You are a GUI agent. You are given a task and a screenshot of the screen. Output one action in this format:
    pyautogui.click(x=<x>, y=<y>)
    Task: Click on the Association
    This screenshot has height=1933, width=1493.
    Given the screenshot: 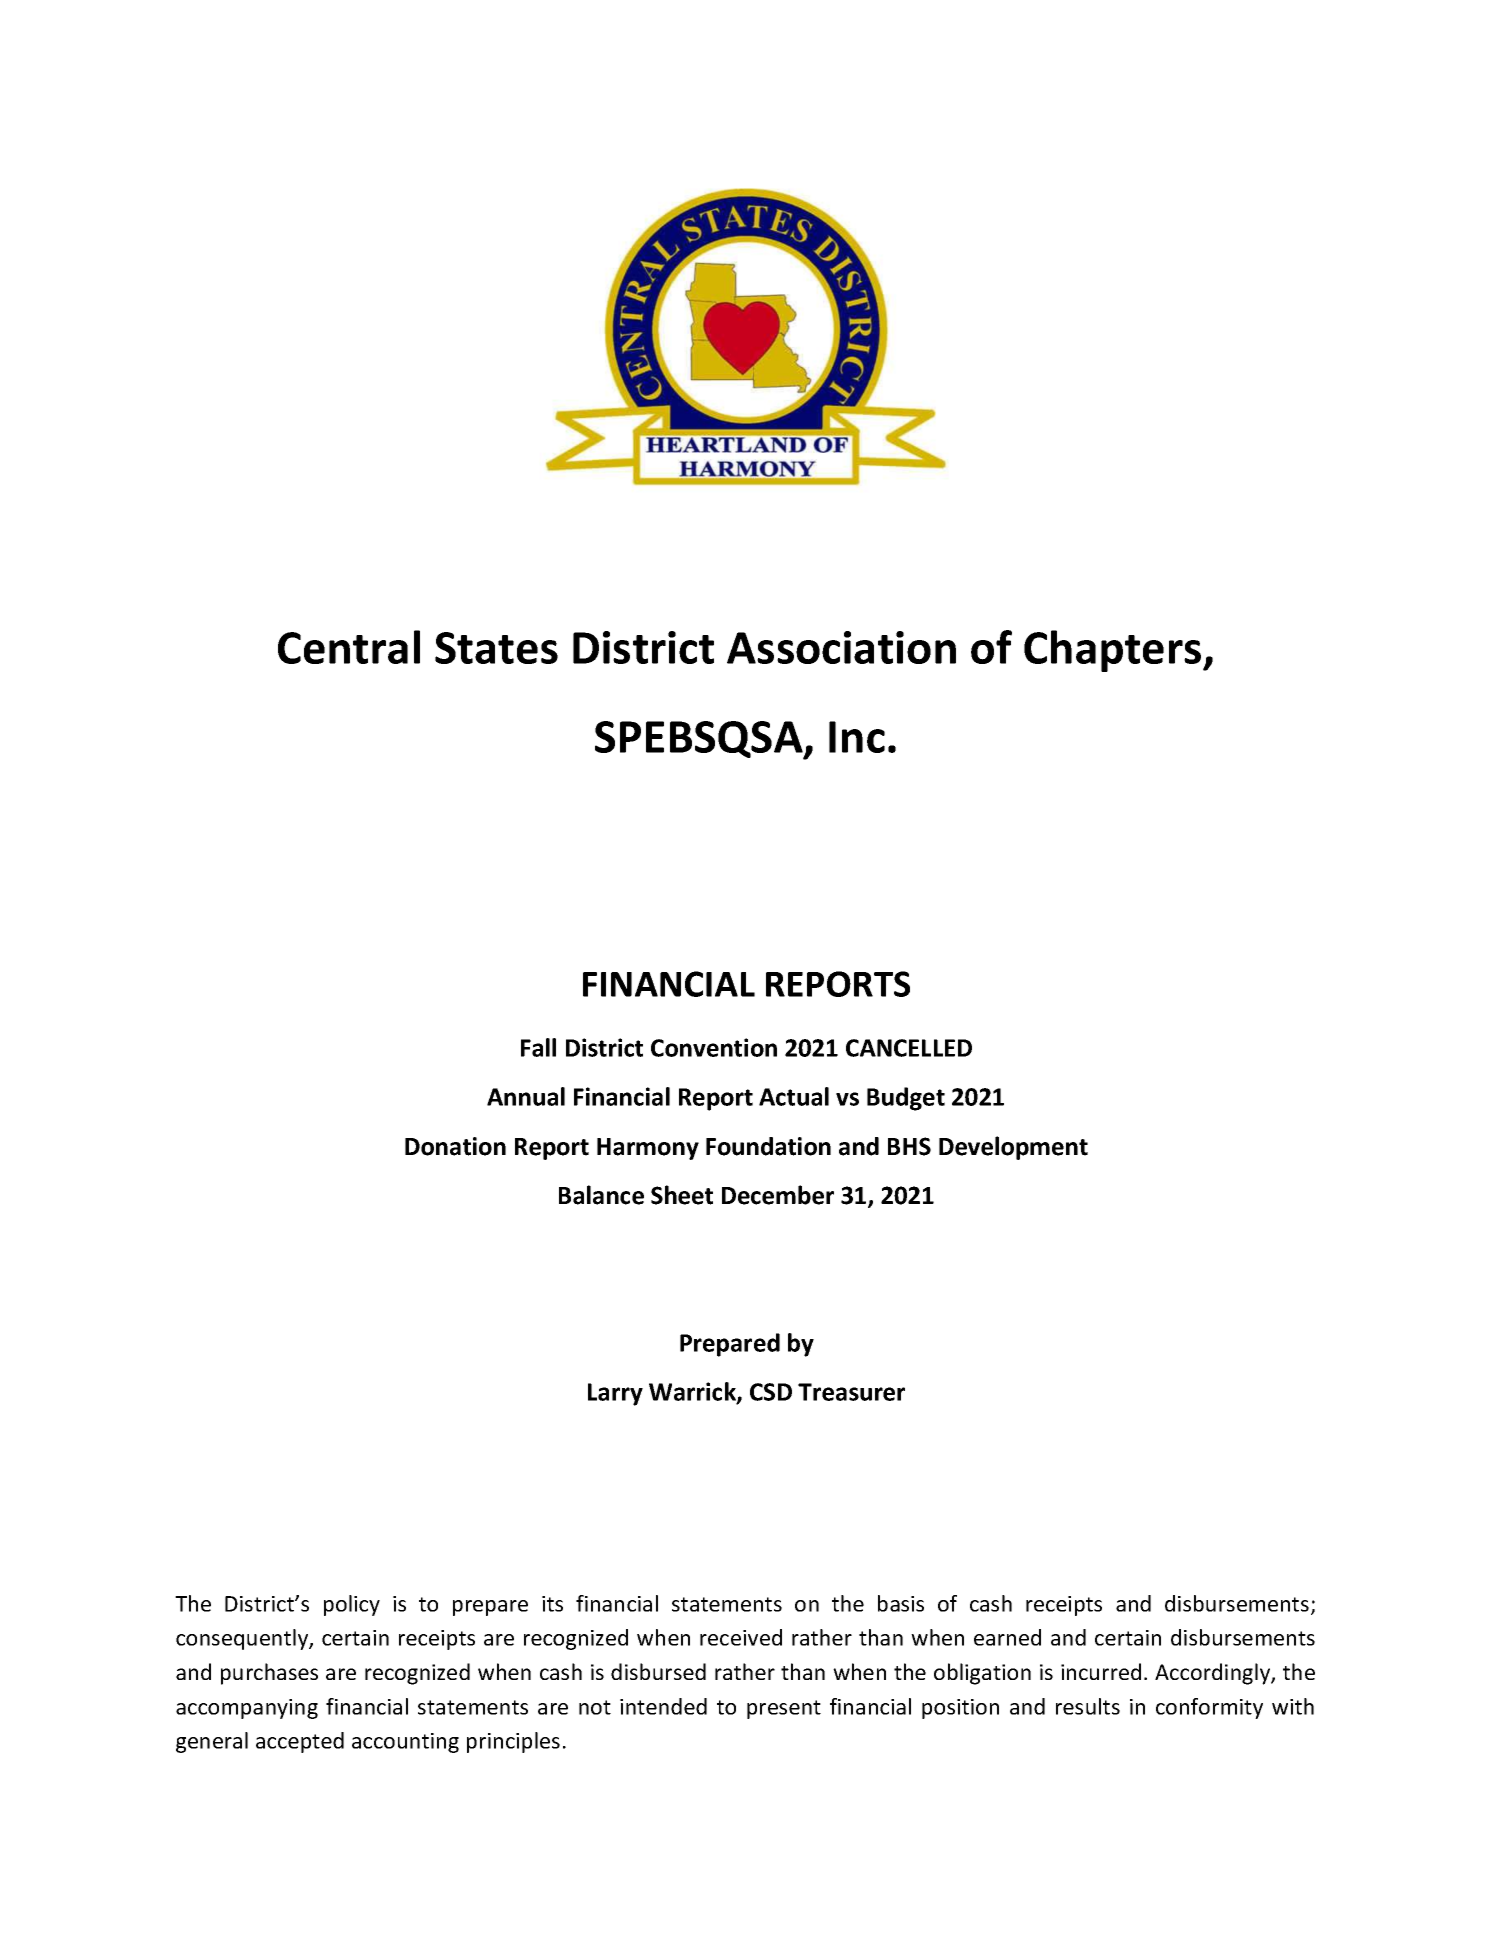 What is the action you would take?
    pyautogui.click(x=841, y=647)
